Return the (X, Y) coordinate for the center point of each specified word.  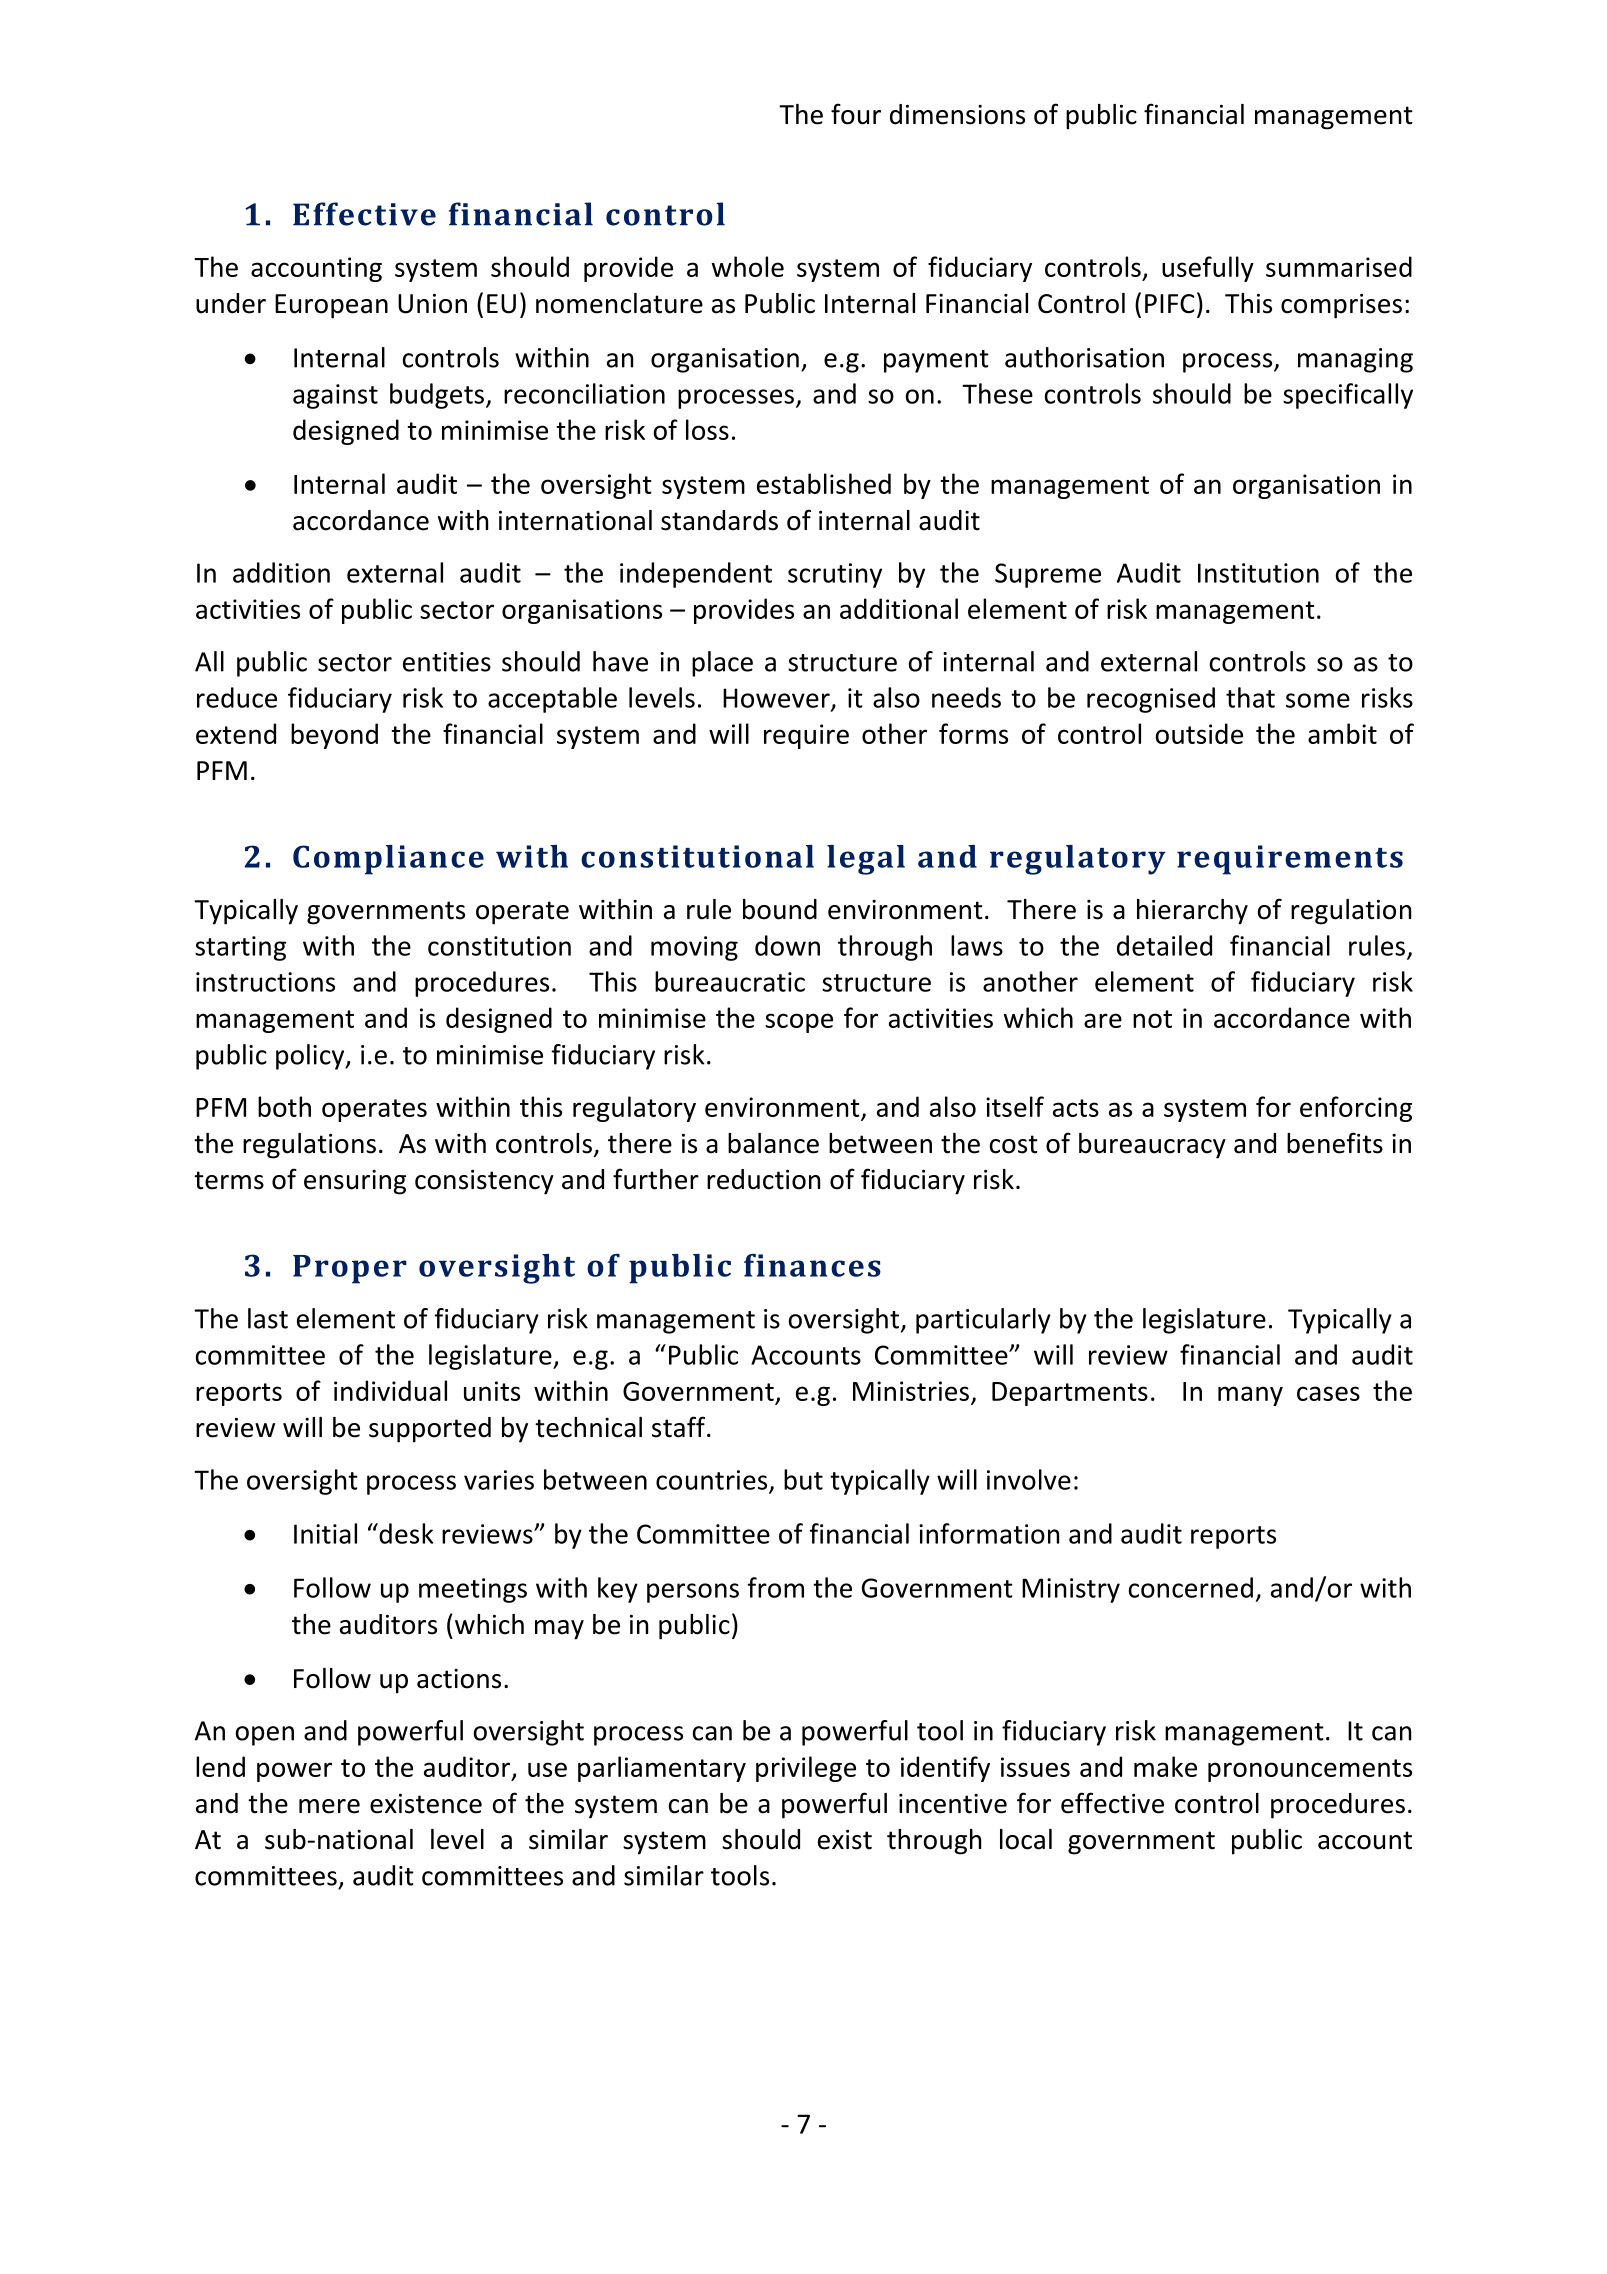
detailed (1164, 945)
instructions (265, 982)
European (331, 306)
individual (390, 1390)
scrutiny (835, 575)
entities (447, 662)
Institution (1258, 573)
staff (680, 1427)
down (787, 945)
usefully (1208, 269)
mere (329, 1806)
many (1250, 1396)
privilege (806, 1769)
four (856, 114)
